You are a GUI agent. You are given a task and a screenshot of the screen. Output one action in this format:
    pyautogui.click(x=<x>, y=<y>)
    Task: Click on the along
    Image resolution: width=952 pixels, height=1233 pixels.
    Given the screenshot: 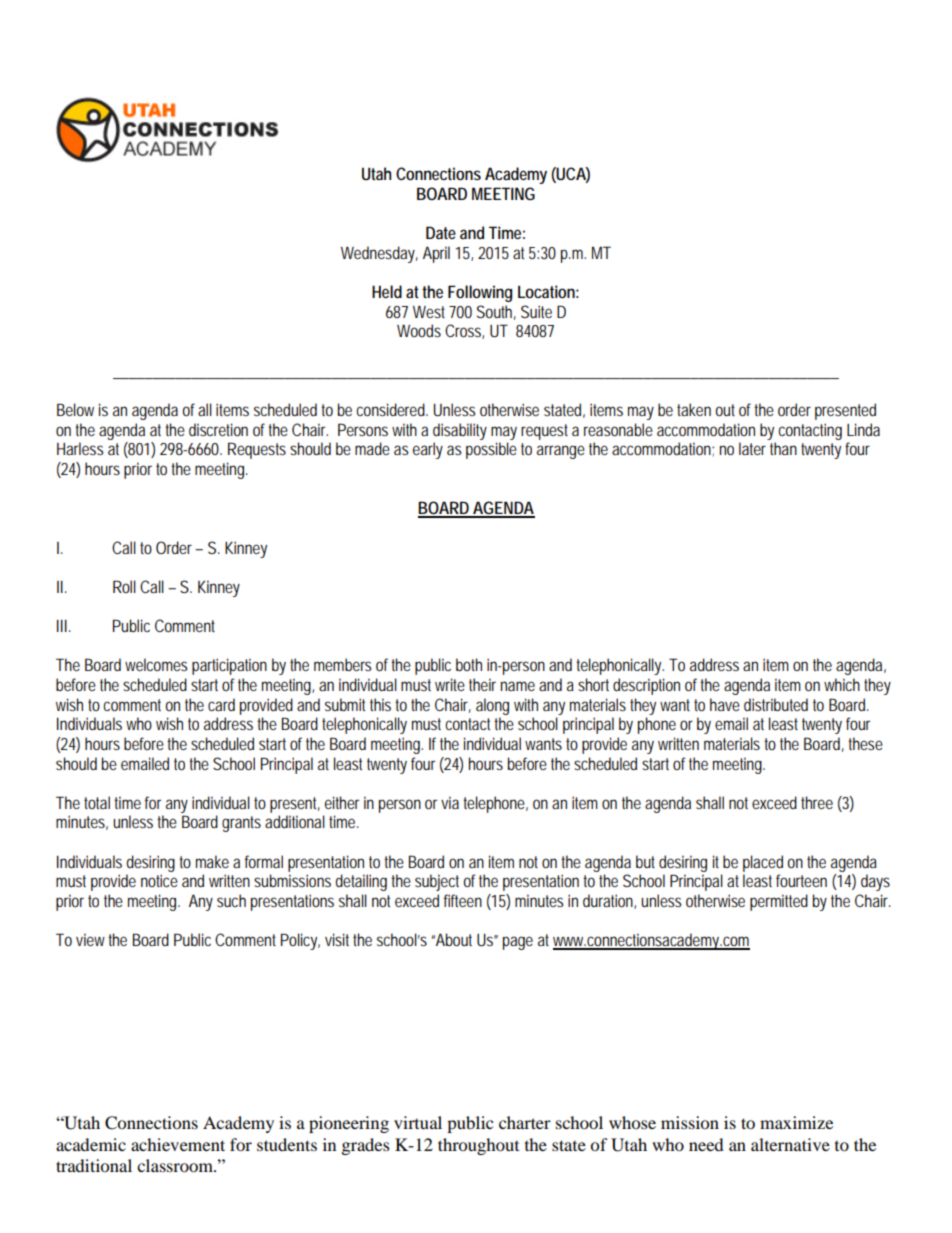 What is the action you would take?
    pyautogui.click(x=492, y=706)
